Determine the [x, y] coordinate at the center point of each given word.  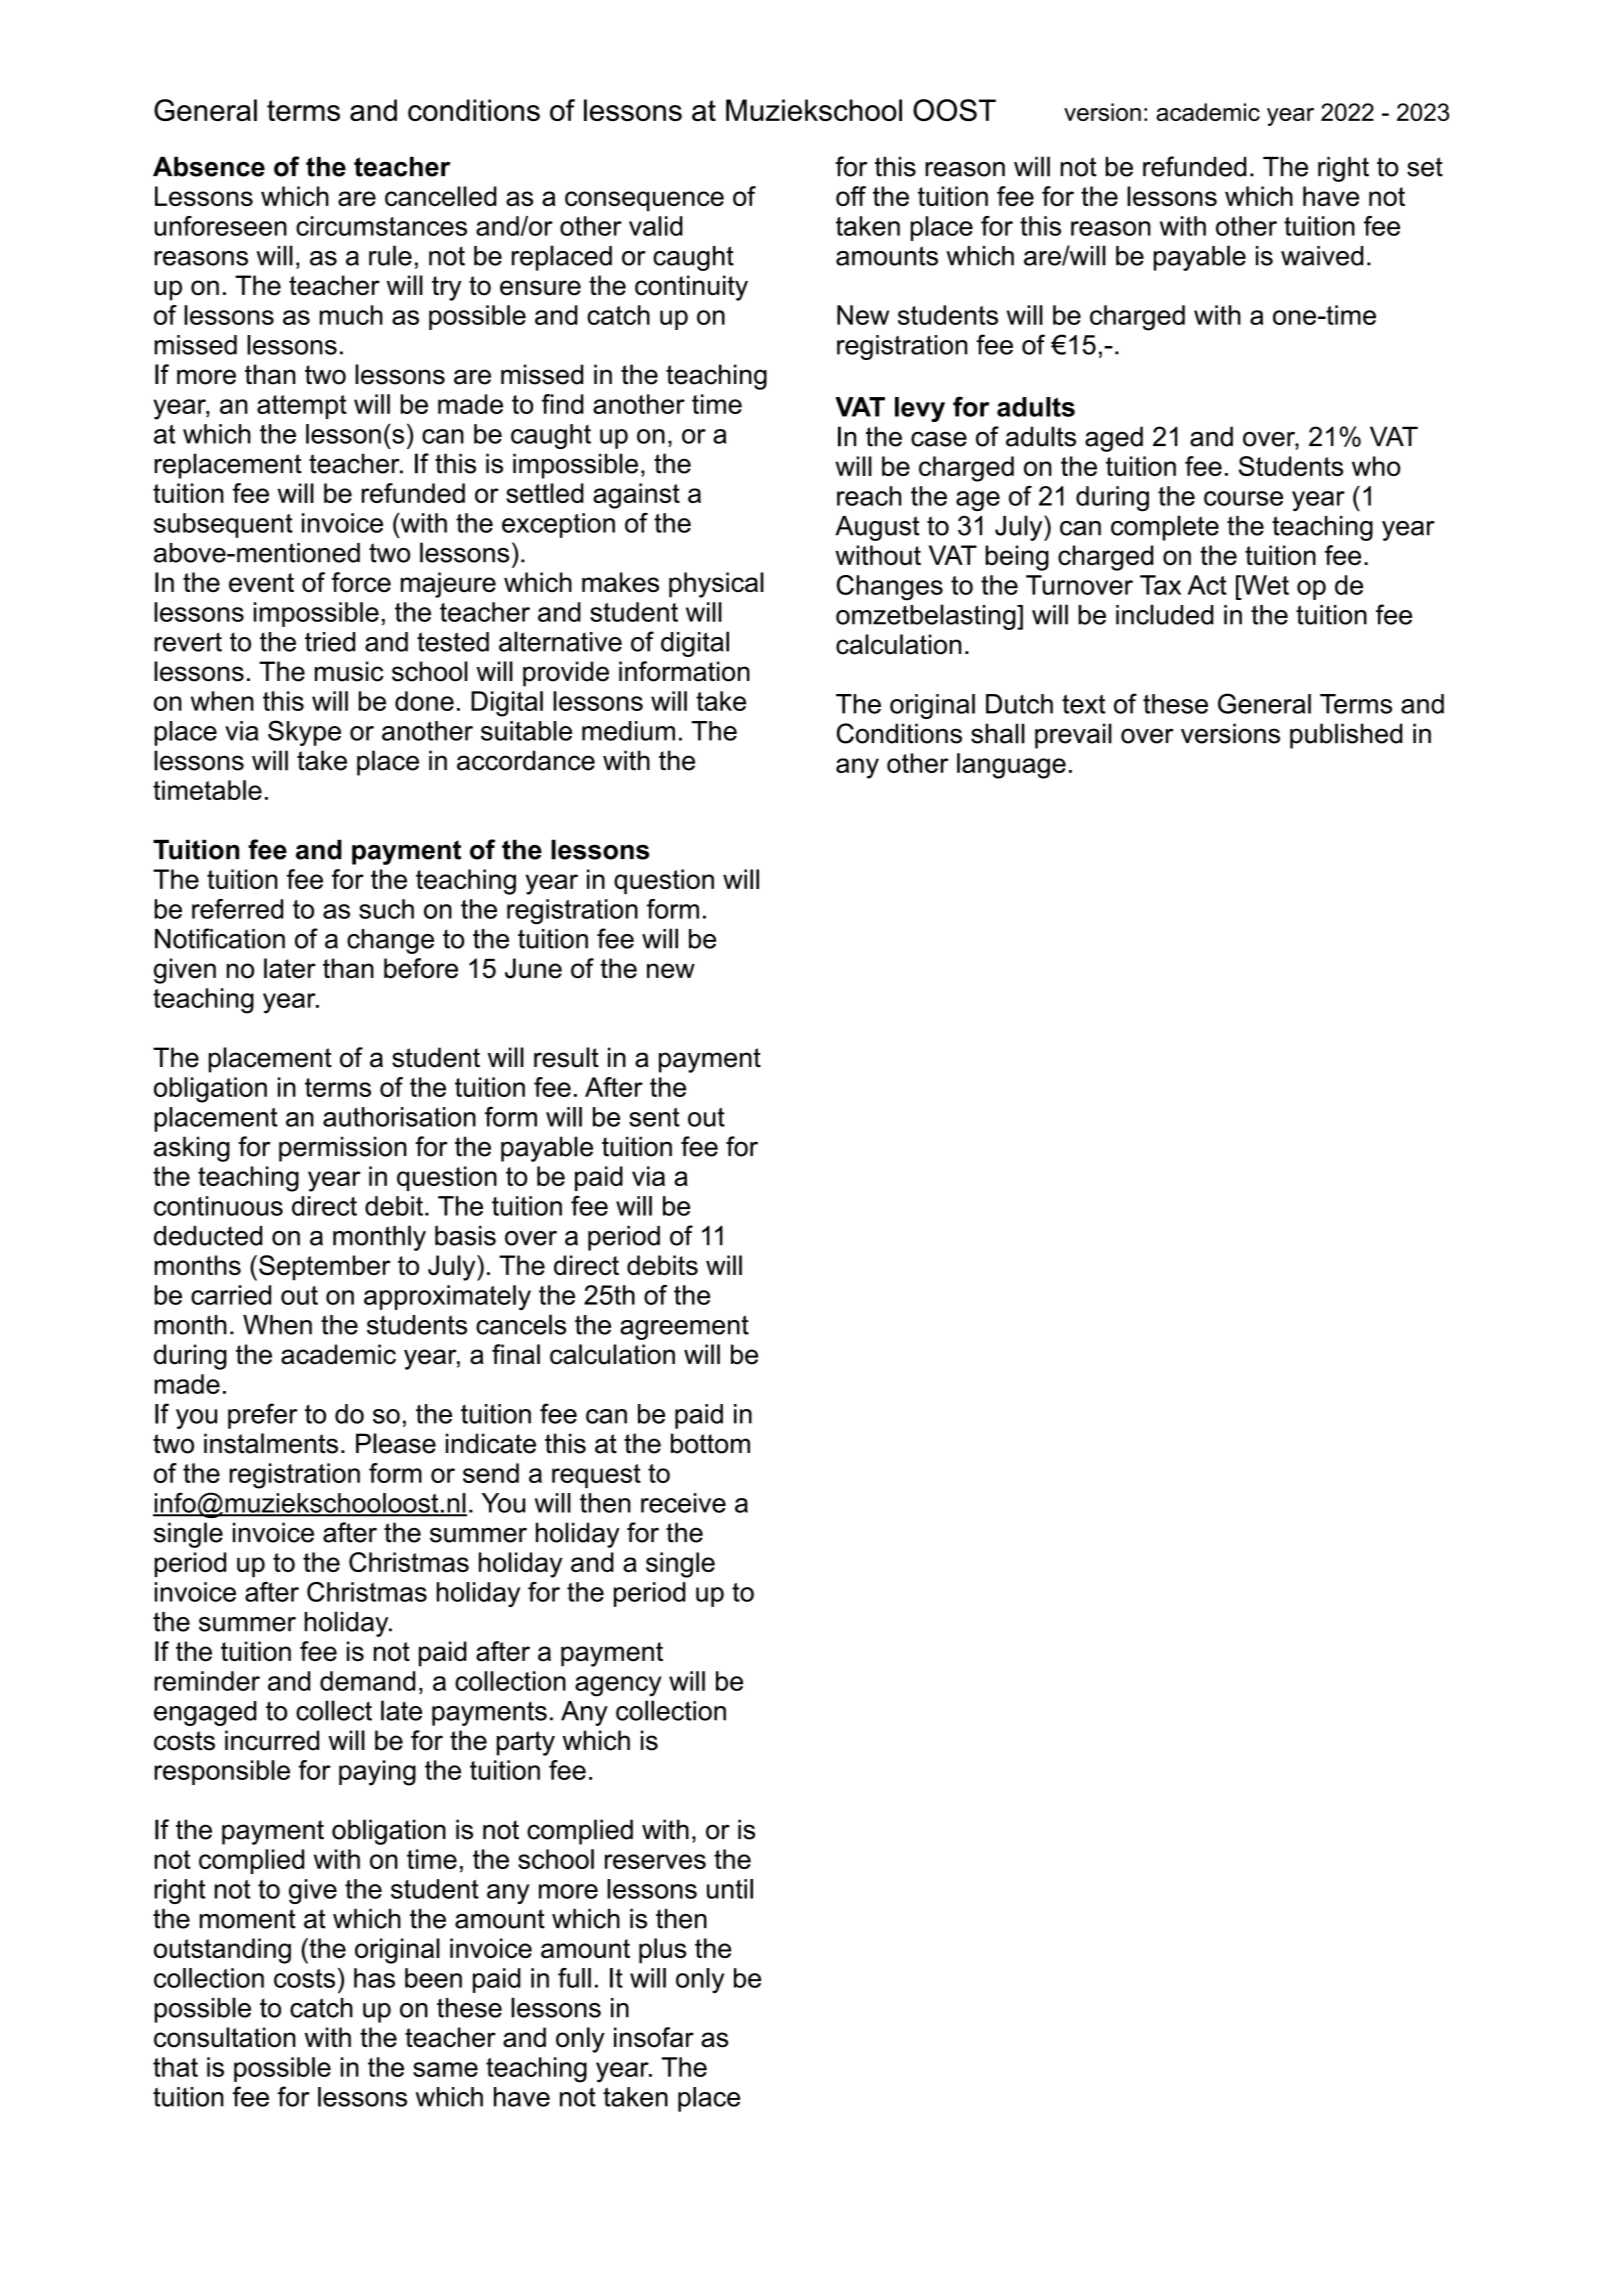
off [851, 196]
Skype [304, 733]
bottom [710, 1443]
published [1346, 736]
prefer [262, 1416]
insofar [654, 2037]
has [374, 1978]
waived [1322, 256]
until [730, 1889]
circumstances [381, 226]
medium [628, 731]
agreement [684, 1327]
